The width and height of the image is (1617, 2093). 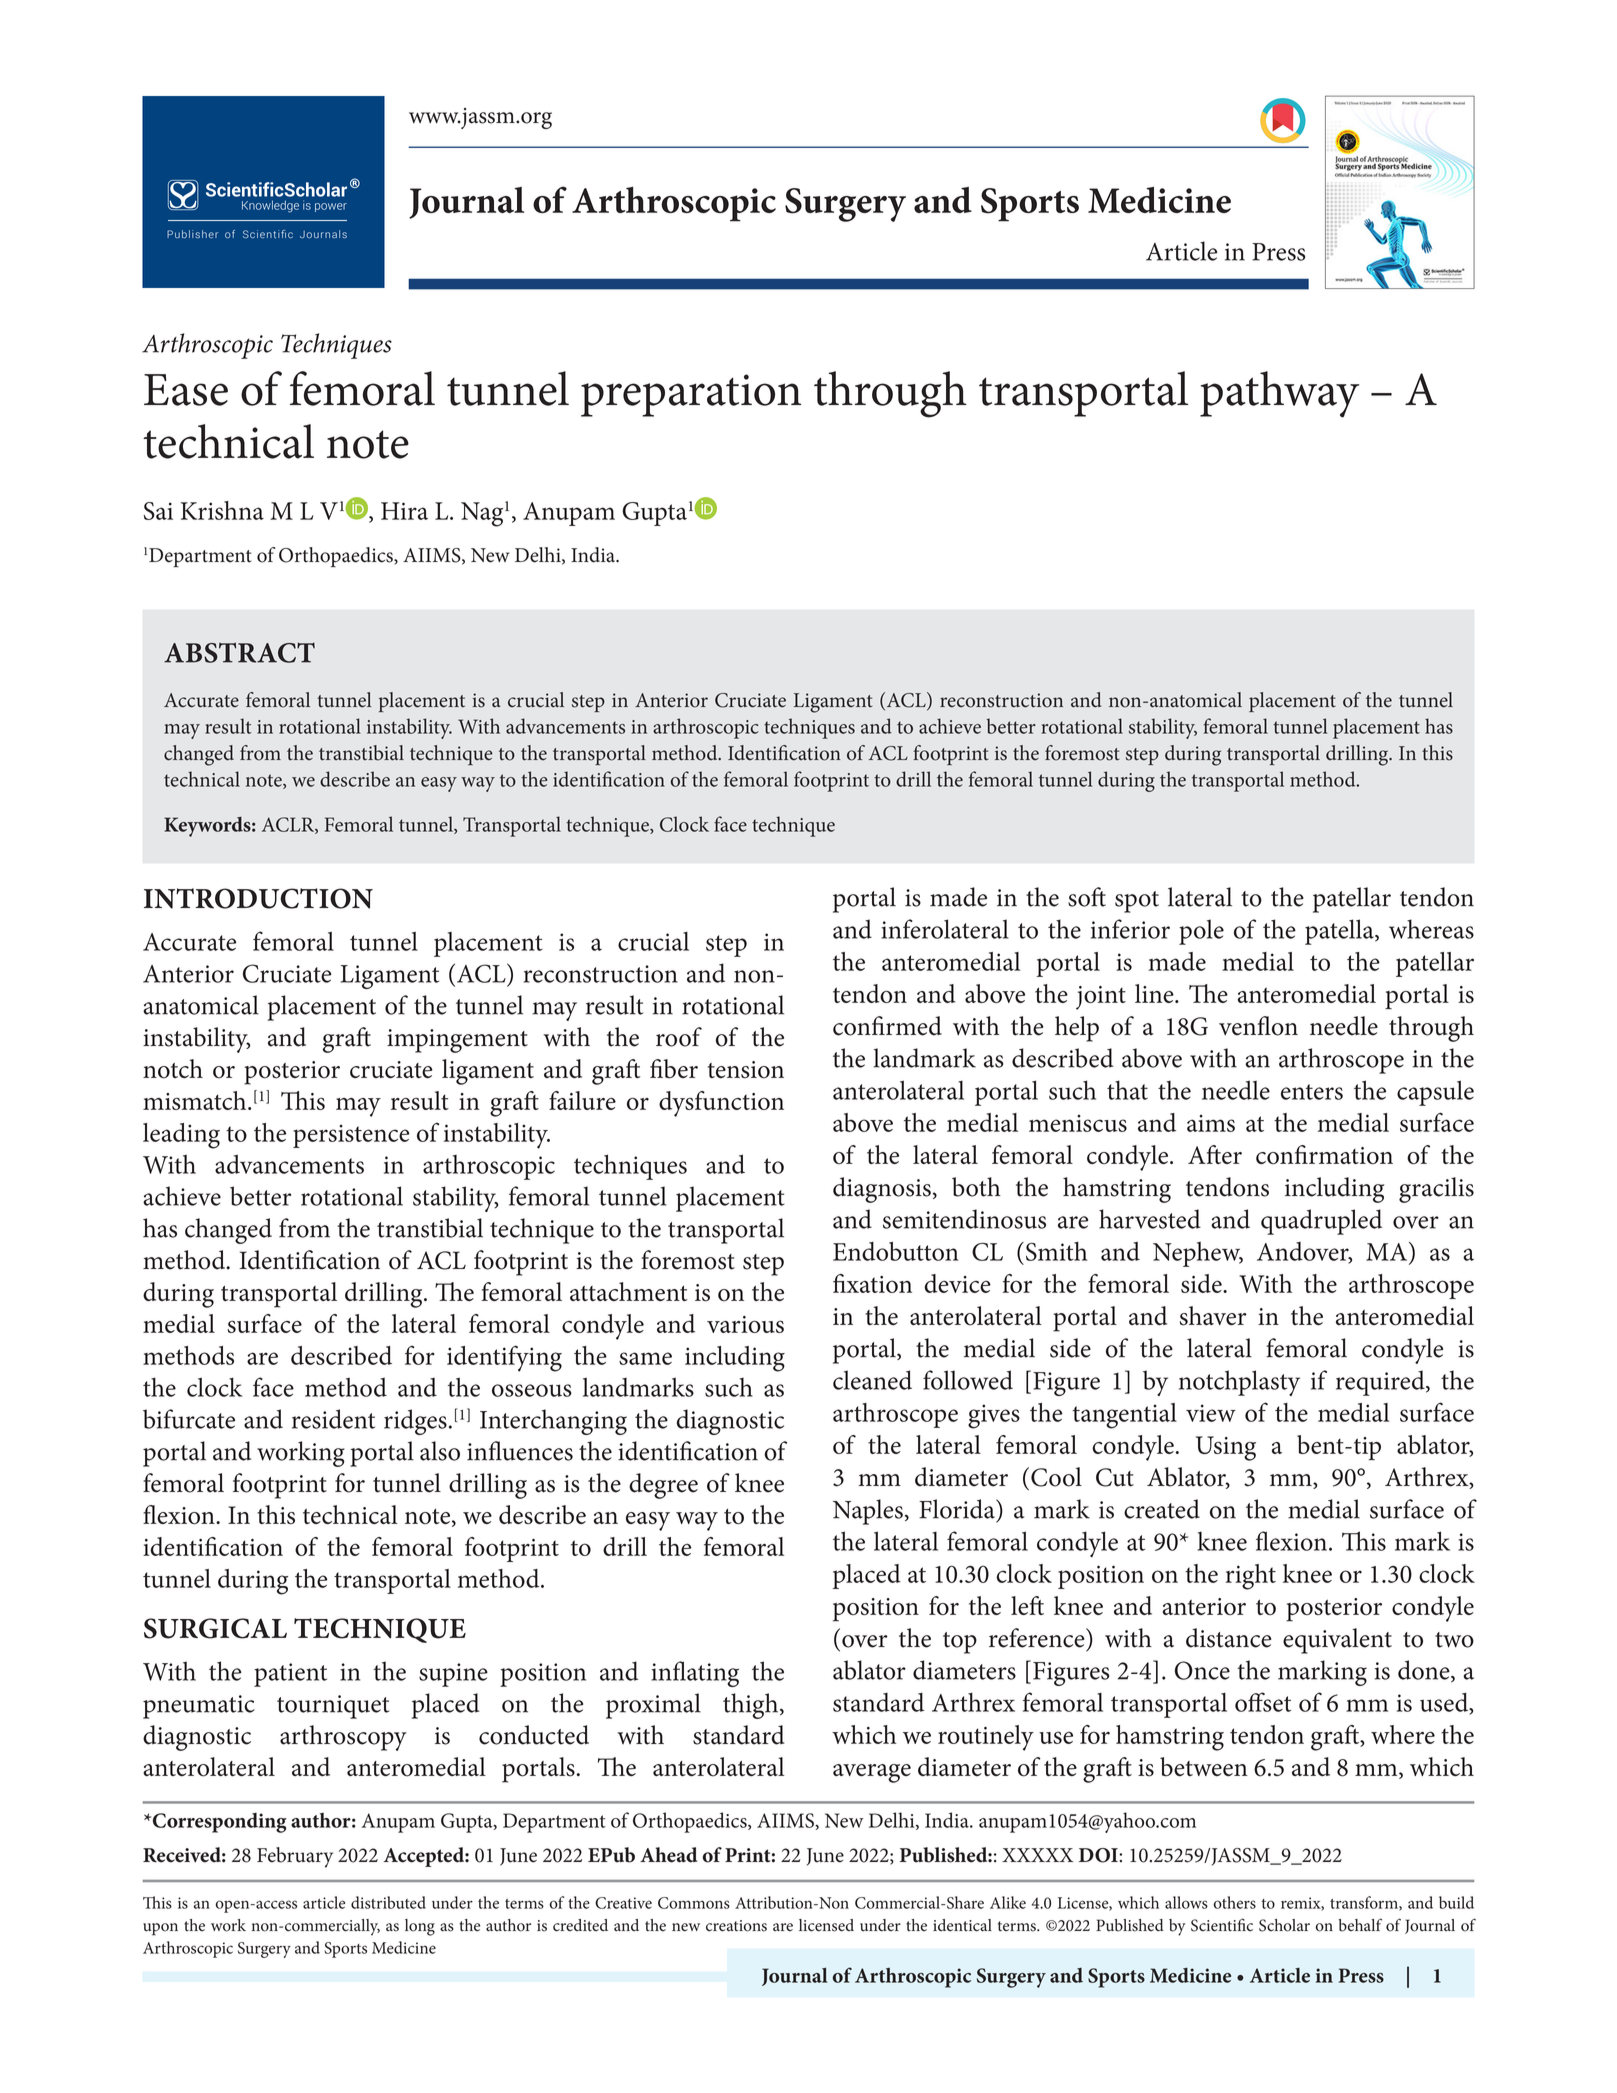 What do you see at coordinates (295, 1857) in the image?
I see `February` at bounding box center [295, 1857].
